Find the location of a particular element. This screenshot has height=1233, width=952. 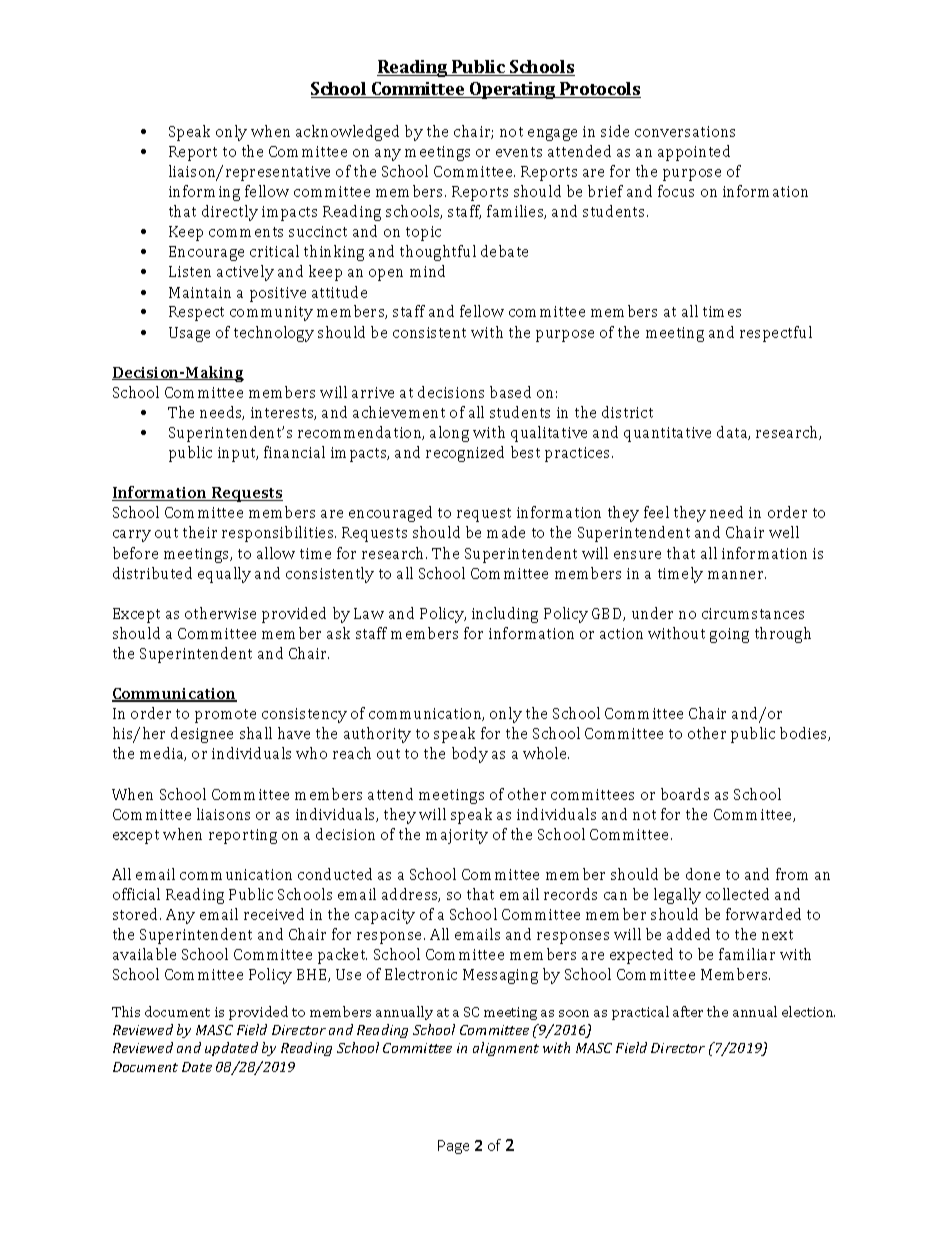

input is located at coordinates (238, 454).
